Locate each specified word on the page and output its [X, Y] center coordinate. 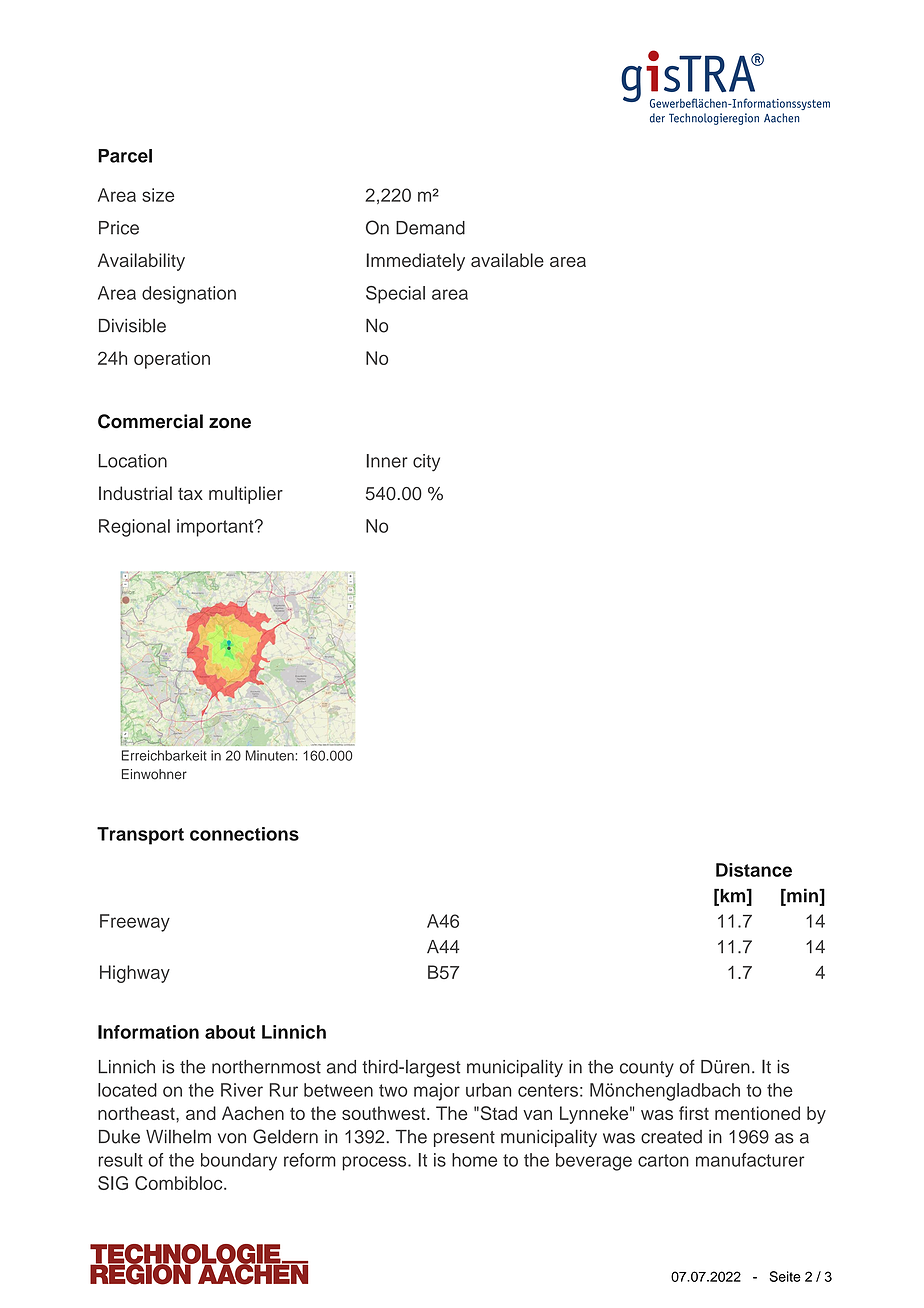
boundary [239, 1162]
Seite [785, 1276]
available [507, 260]
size [158, 195]
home [474, 1160]
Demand [430, 228]
